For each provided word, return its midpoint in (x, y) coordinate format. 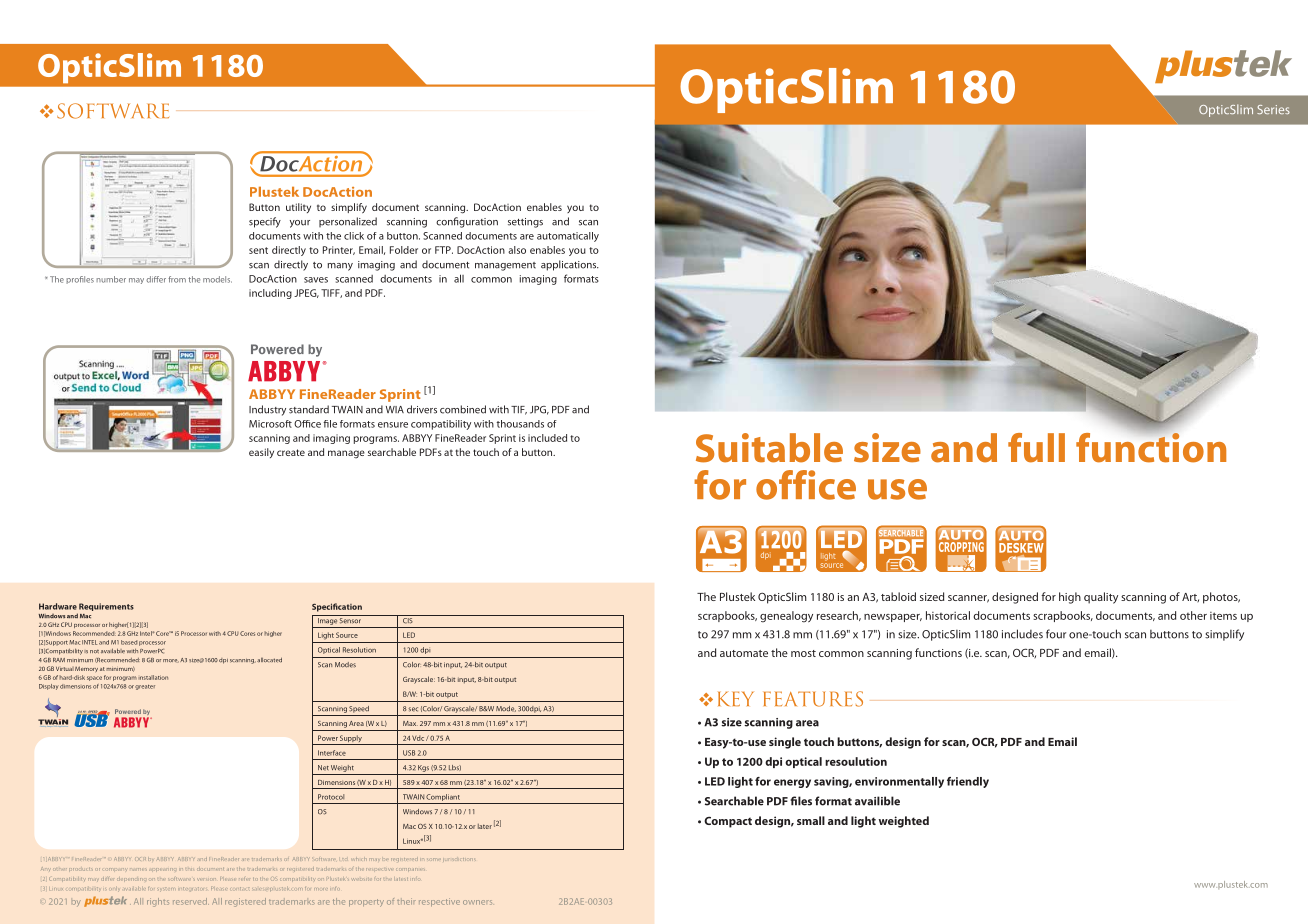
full (1036, 448)
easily (261, 453)
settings (525, 223)
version (207, 879)
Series (1273, 109)
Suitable (769, 448)
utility (298, 208)
